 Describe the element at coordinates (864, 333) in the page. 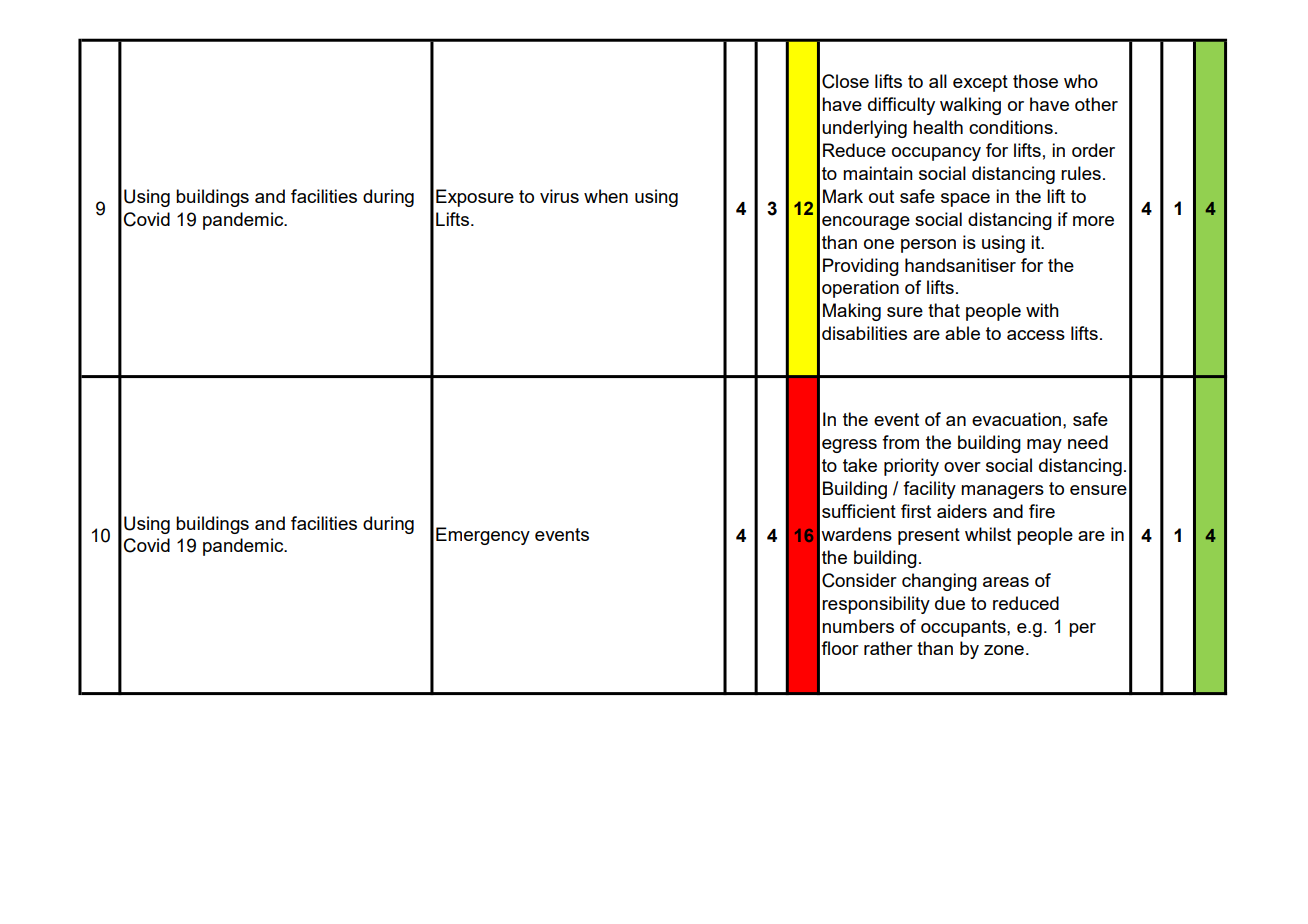

I see `disabilities` at that location.
